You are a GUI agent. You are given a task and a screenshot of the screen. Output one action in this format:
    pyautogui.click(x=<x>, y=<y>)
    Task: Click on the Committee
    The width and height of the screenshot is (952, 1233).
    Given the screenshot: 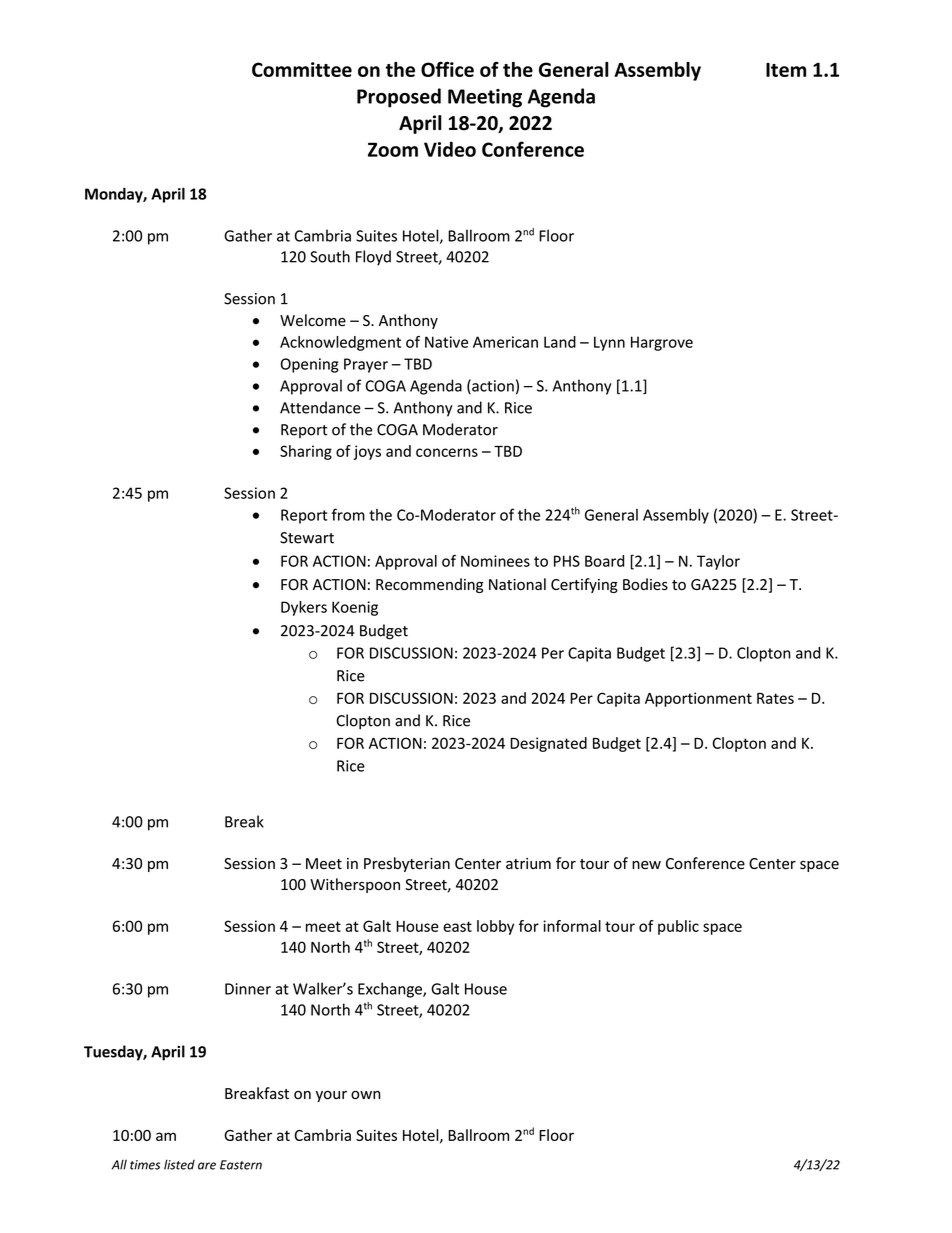 What is the action you would take?
    pyautogui.click(x=302, y=69)
